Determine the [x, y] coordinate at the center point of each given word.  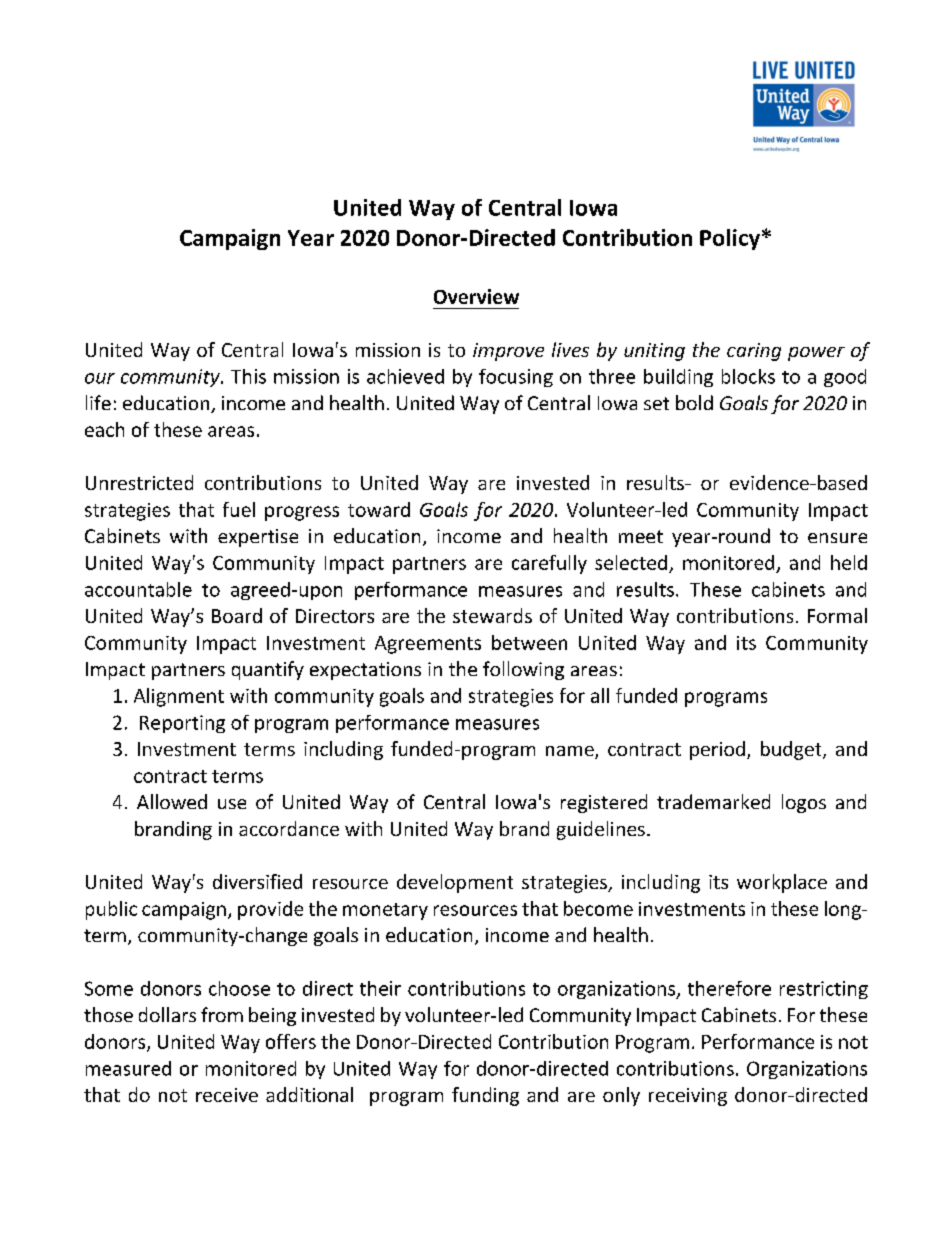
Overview [476, 296]
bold [694, 402]
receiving [688, 1097]
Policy [730, 239]
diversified [257, 881]
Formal [837, 615]
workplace [782, 883]
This [248, 376]
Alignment [179, 697]
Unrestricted [139, 482]
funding [485, 1096]
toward [379, 509]
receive [227, 1095]
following [523, 670]
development [455, 883]
